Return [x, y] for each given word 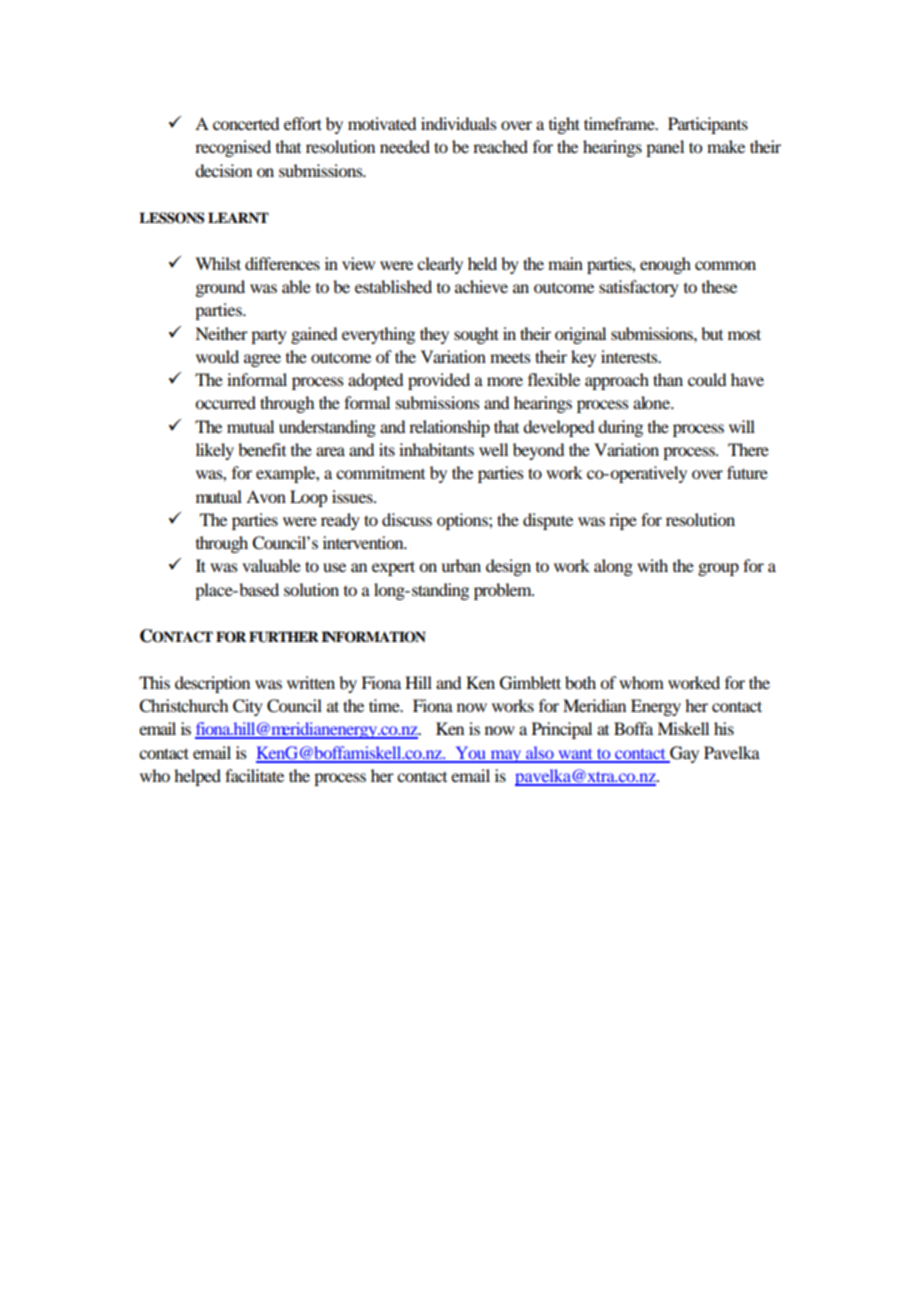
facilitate [254, 775]
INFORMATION [373, 637]
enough [665, 265]
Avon [266, 496]
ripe [623, 521]
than [668, 379]
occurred [225, 402]
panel [665, 148]
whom [641, 682]
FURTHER [284, 637]
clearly [440, 265]
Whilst [218, 263]
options [463, 521]
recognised [233, 148]
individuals [459, 123]
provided [439, 381]
